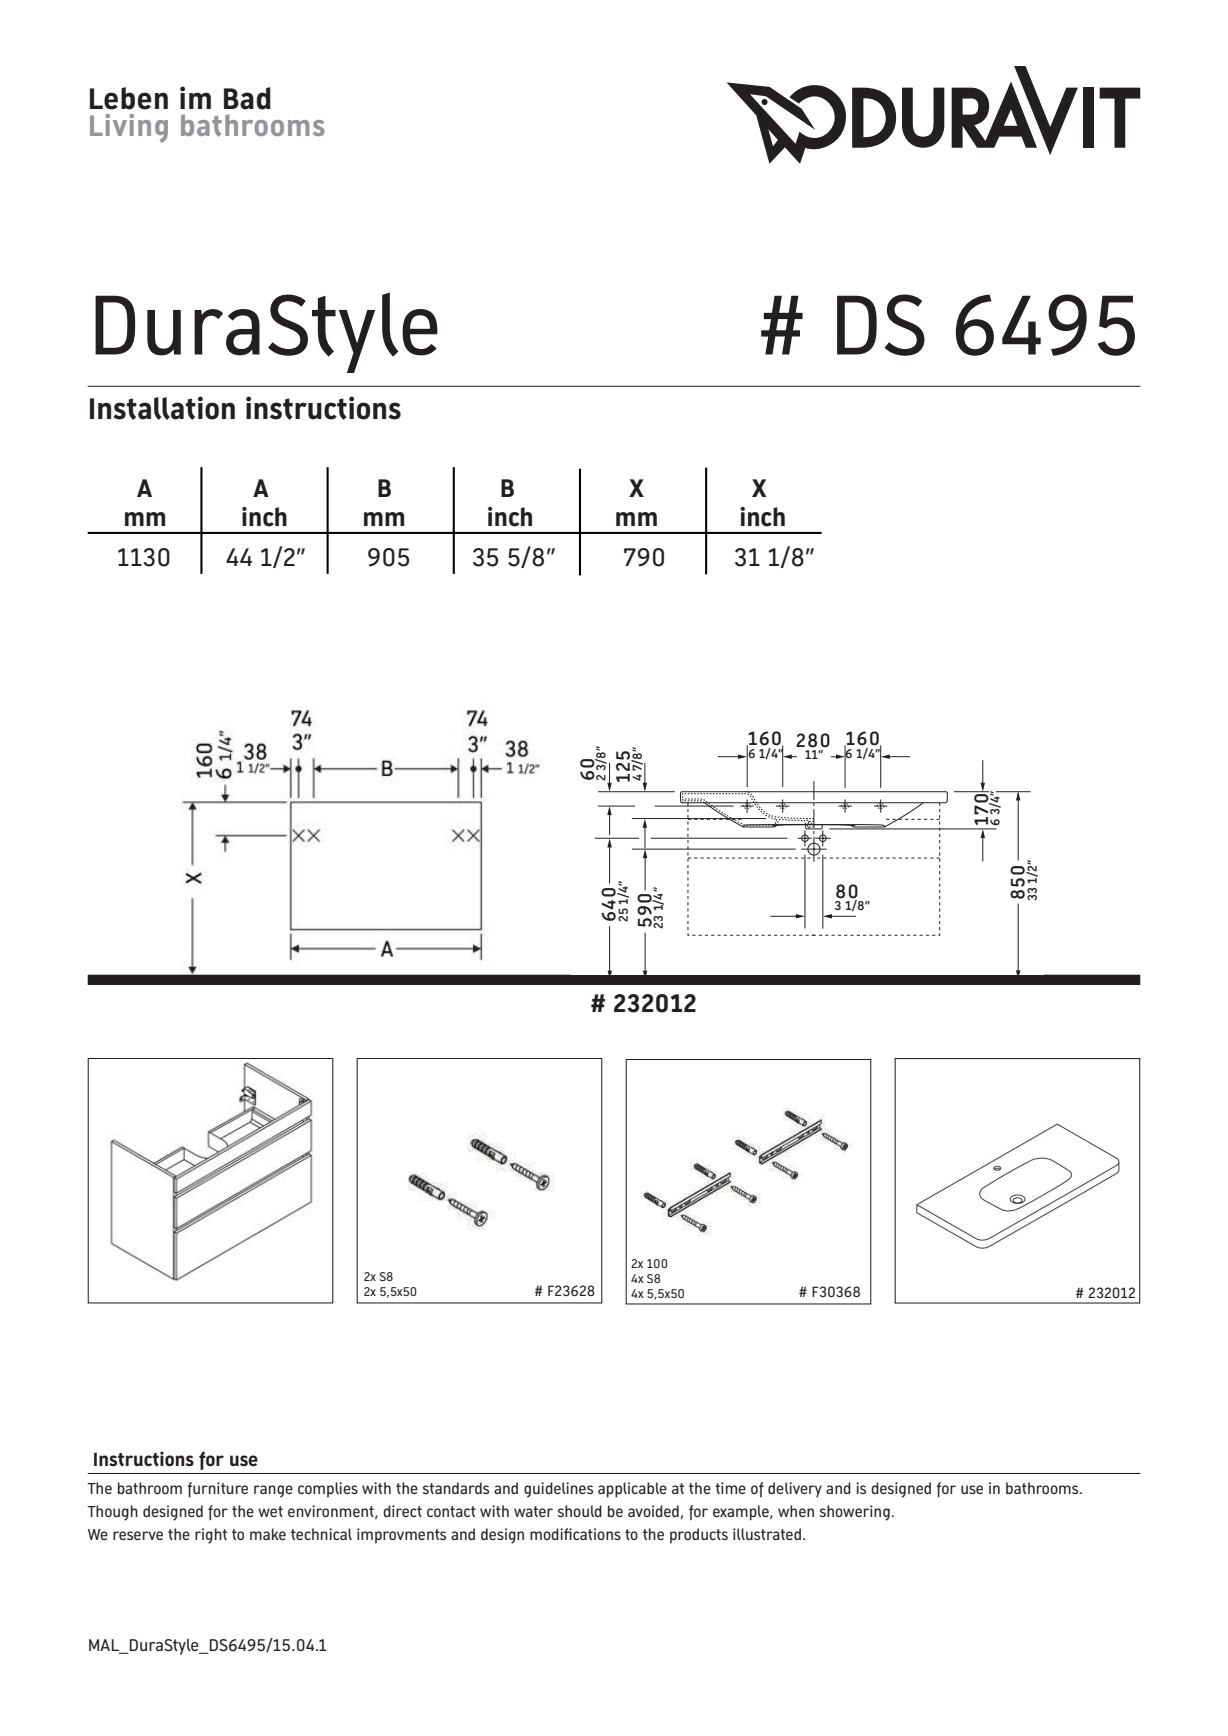 This screenshot has width=1228, height=1736. I want to click on when, so click(796, 1511).
